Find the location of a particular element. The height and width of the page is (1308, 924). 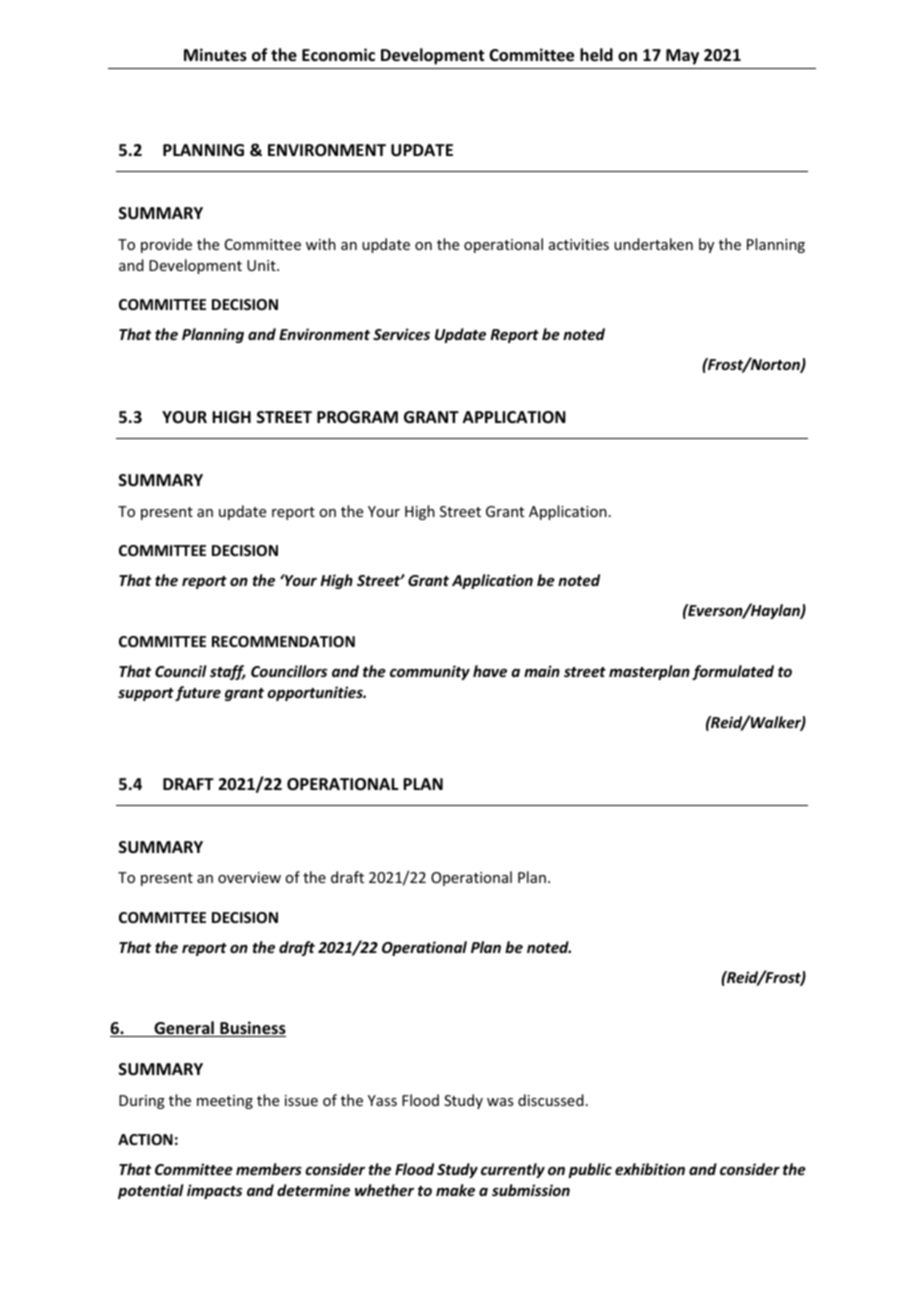

formulated is located at coordinates (733, 672).
